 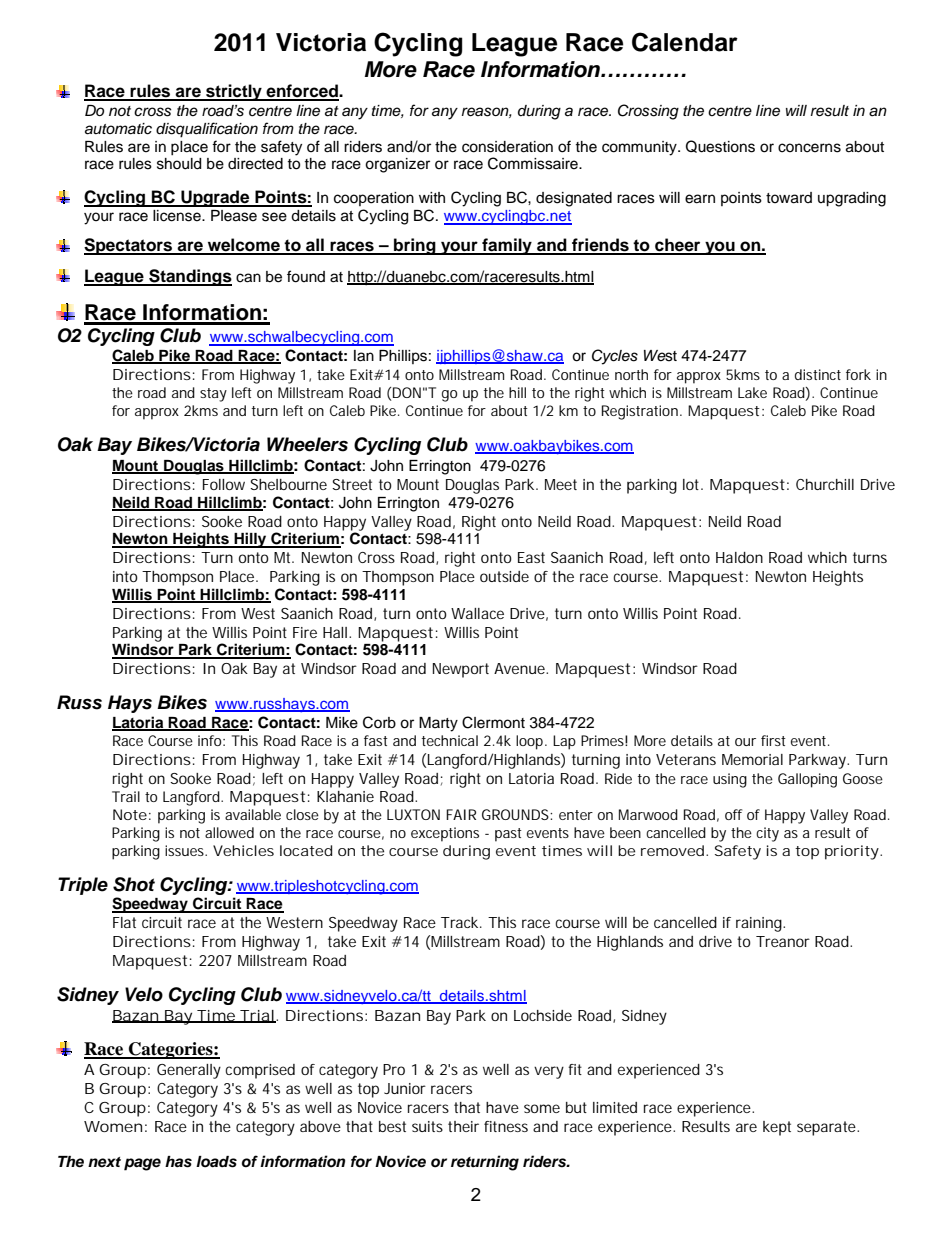 I want to click on has, so click(x=178, y=1162).
